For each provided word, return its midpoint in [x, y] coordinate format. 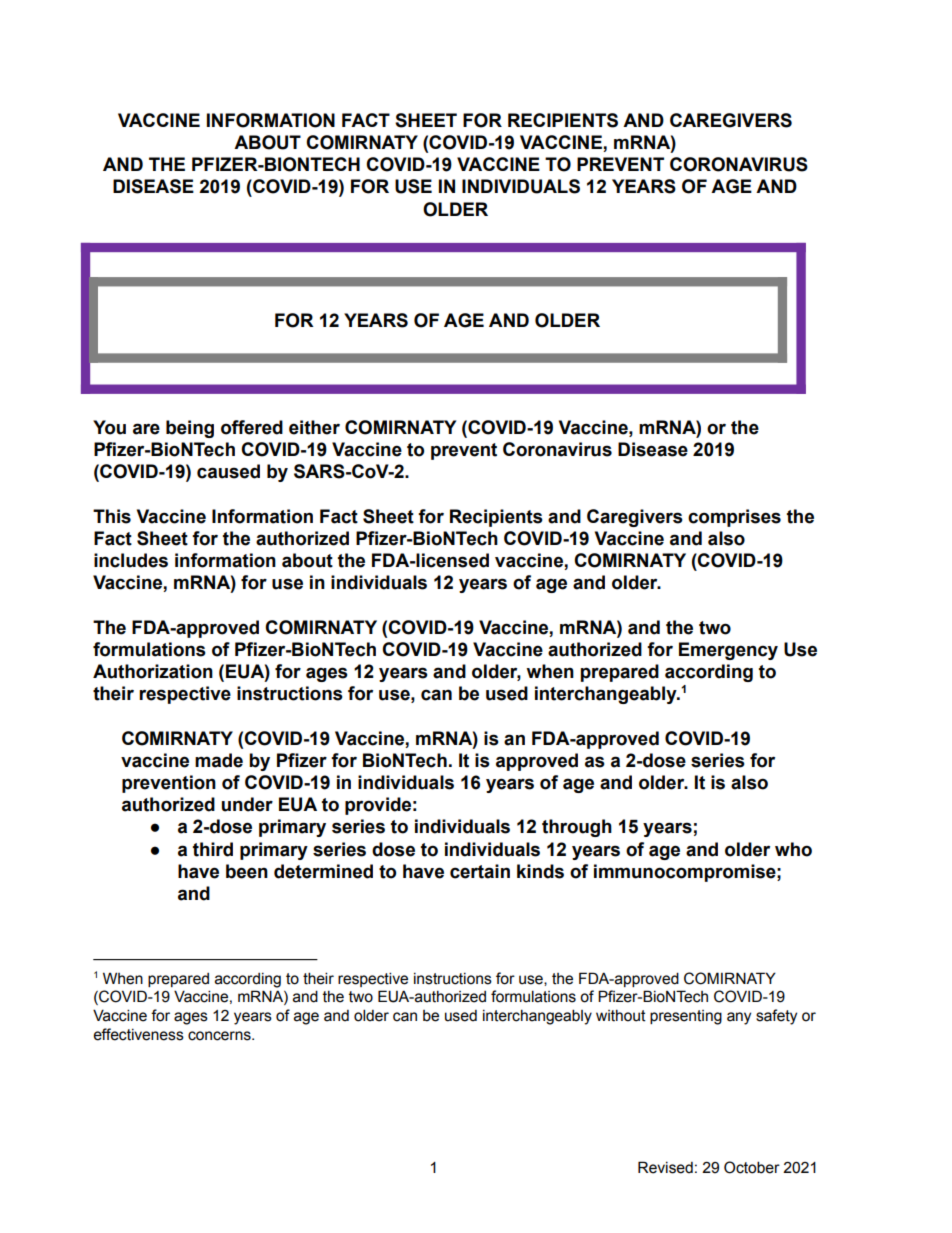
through [577, 828]
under [247, 804]
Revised [665, 1167]
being [190, 429]
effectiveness [138, 1034]
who [793, 849]
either [314, 427]
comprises [734, 518]
